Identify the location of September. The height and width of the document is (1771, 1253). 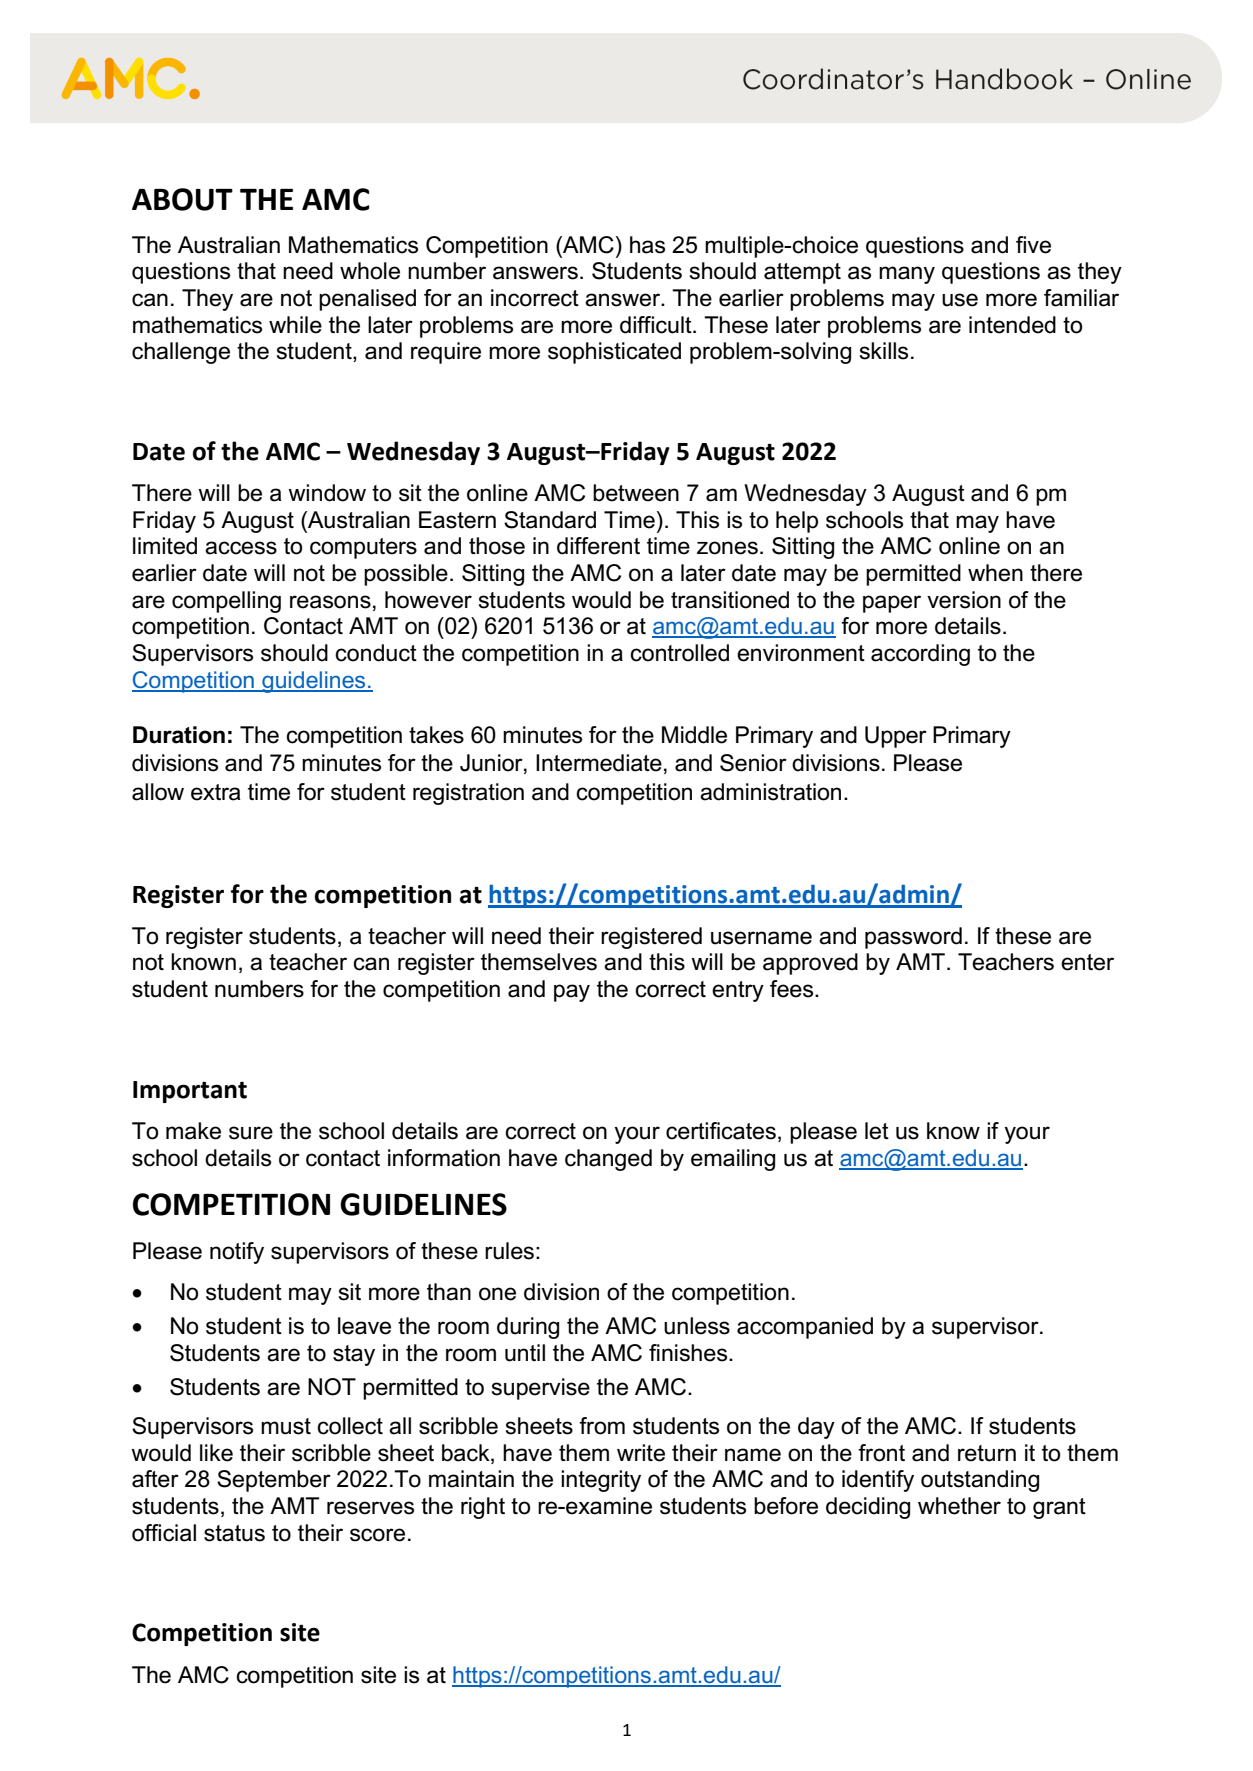
(274, 1481).
